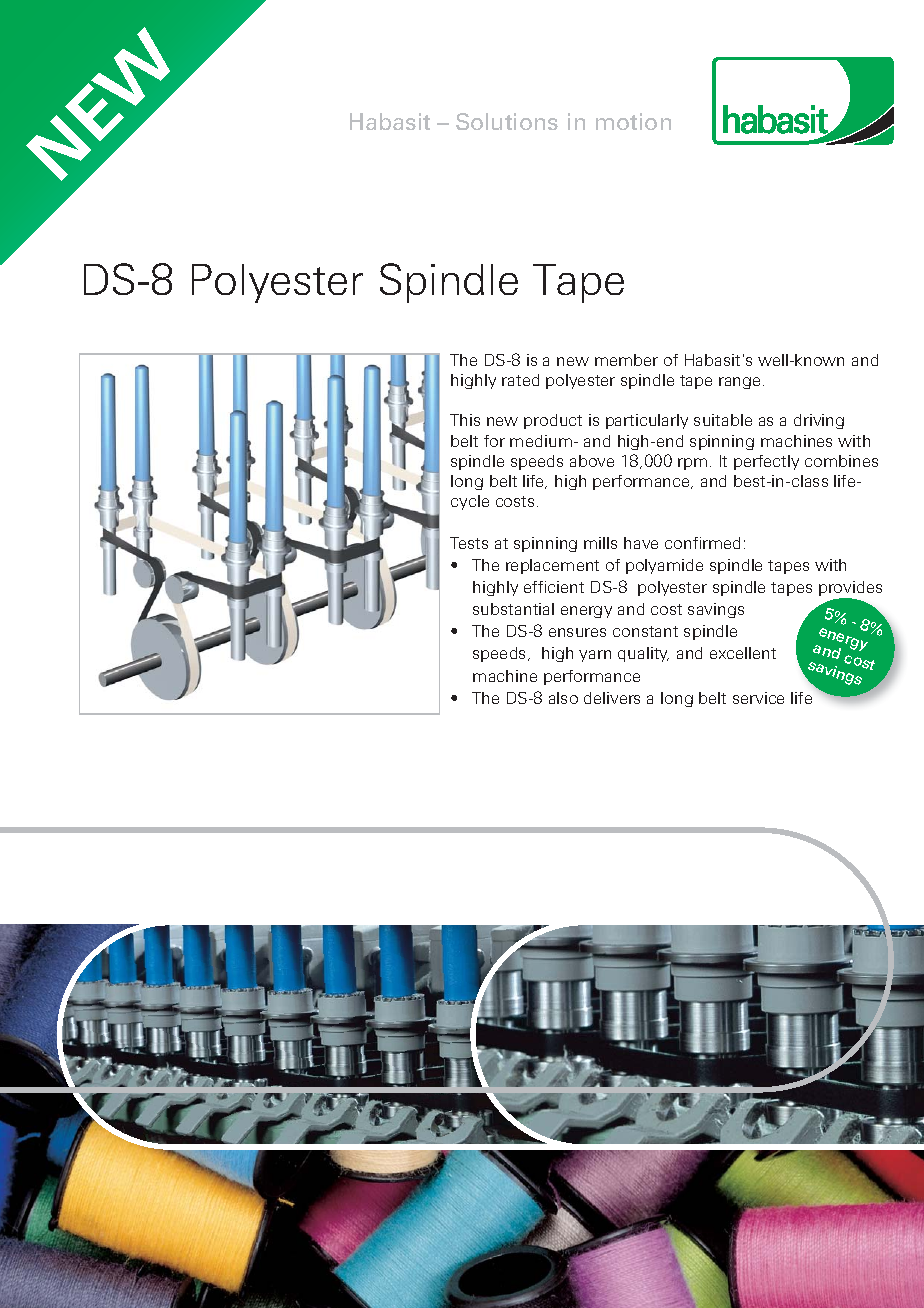  What do you see at coordinates (641, 543) in the image?
I see `have` at bounding box center [641, 543].
